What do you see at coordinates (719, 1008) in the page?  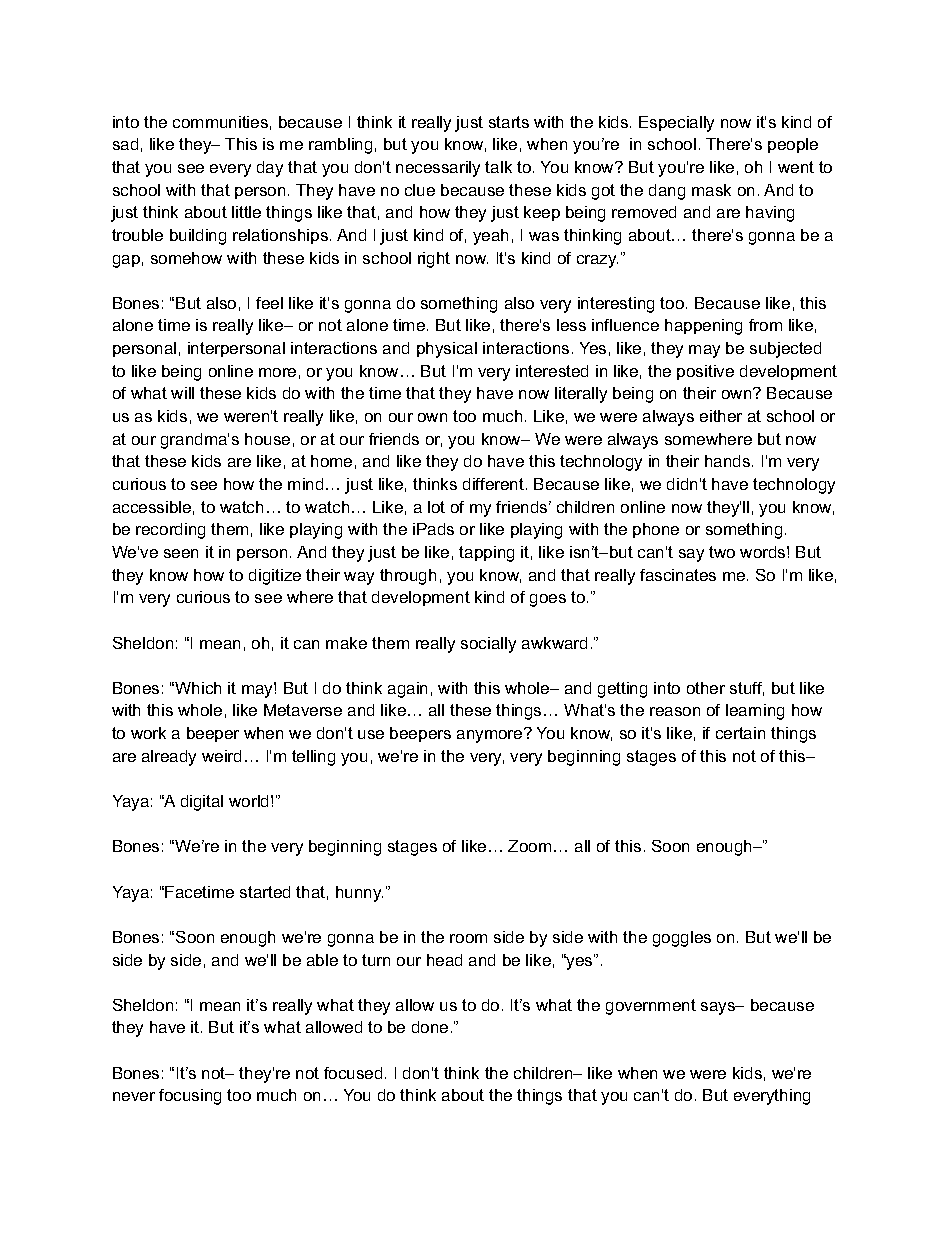 I see `says` at bounding box center [719, 1008].
